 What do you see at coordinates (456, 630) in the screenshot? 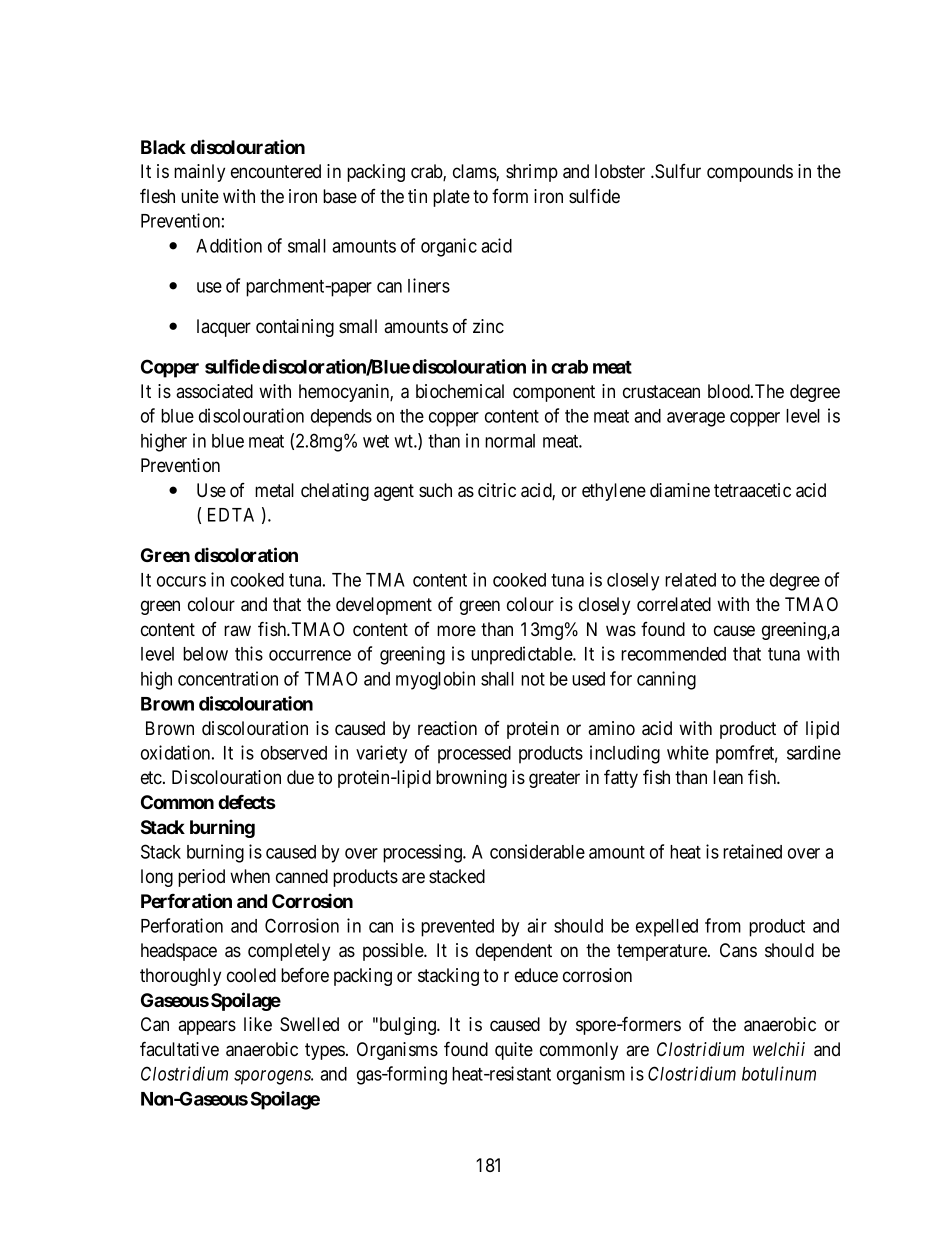
I see `more` at bounding box center [456, 630].
